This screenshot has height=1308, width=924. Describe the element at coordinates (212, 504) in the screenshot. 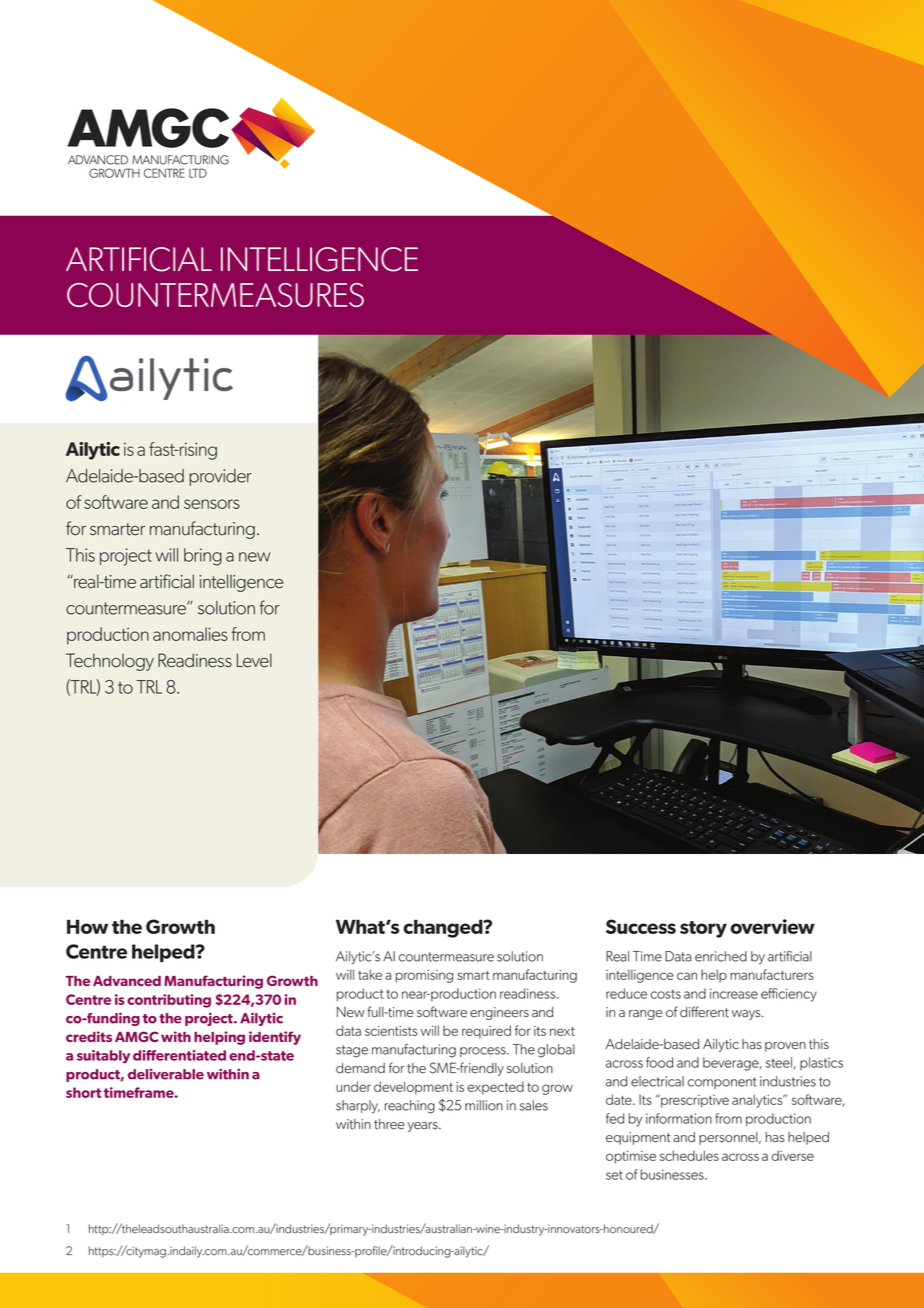

I see `sensors` at that location.
